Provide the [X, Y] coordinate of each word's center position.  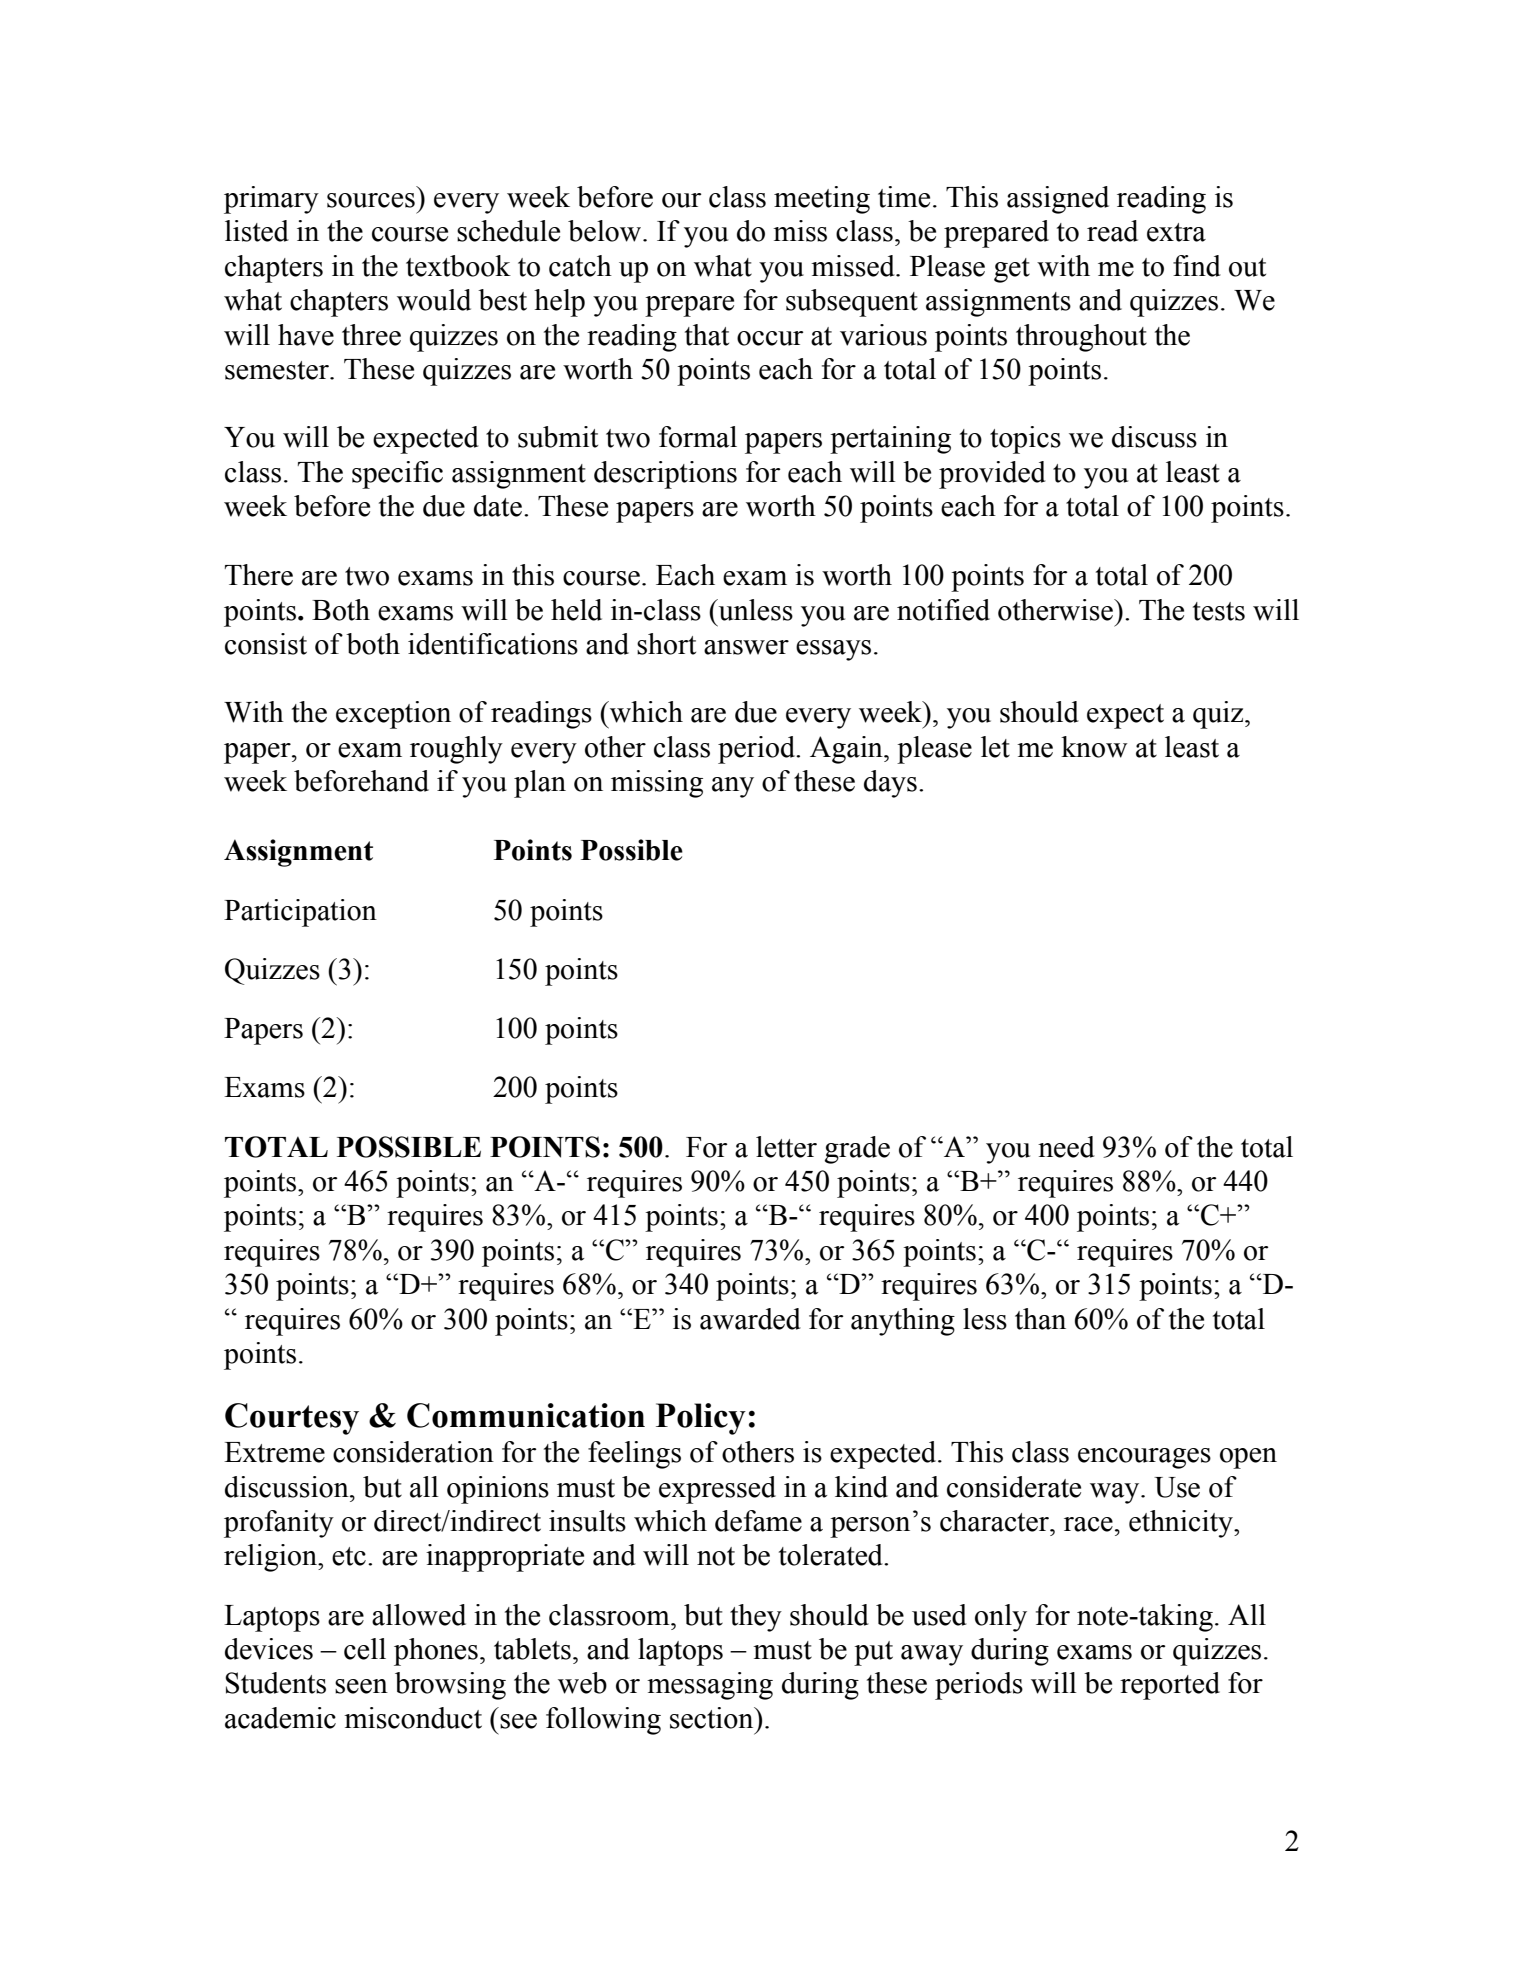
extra [1176, 232]
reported [1170, 1686]
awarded [750, 1319]
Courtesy [292, 1419]
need [1066, 1147]
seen [361, 1686]
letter [786, 1147]
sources [371, 200]
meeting [822, 200]
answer [746, 647]
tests [1219, 611]
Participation [300, 913]
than [1040, 1319]
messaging [710, 1686]
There [259, 575]
